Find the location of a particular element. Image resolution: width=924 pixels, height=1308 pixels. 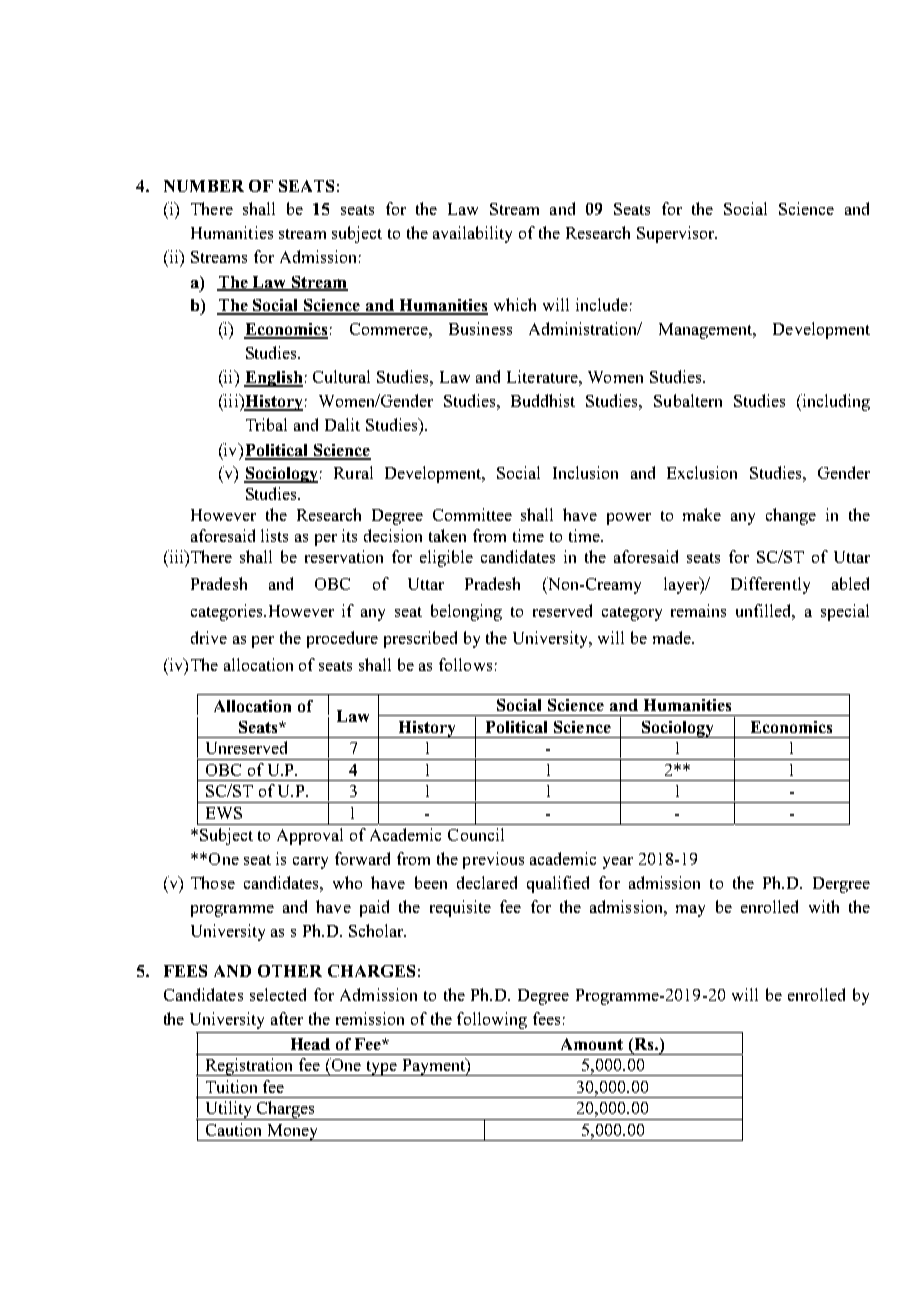

Money is located at coordinates (293, 1132).
